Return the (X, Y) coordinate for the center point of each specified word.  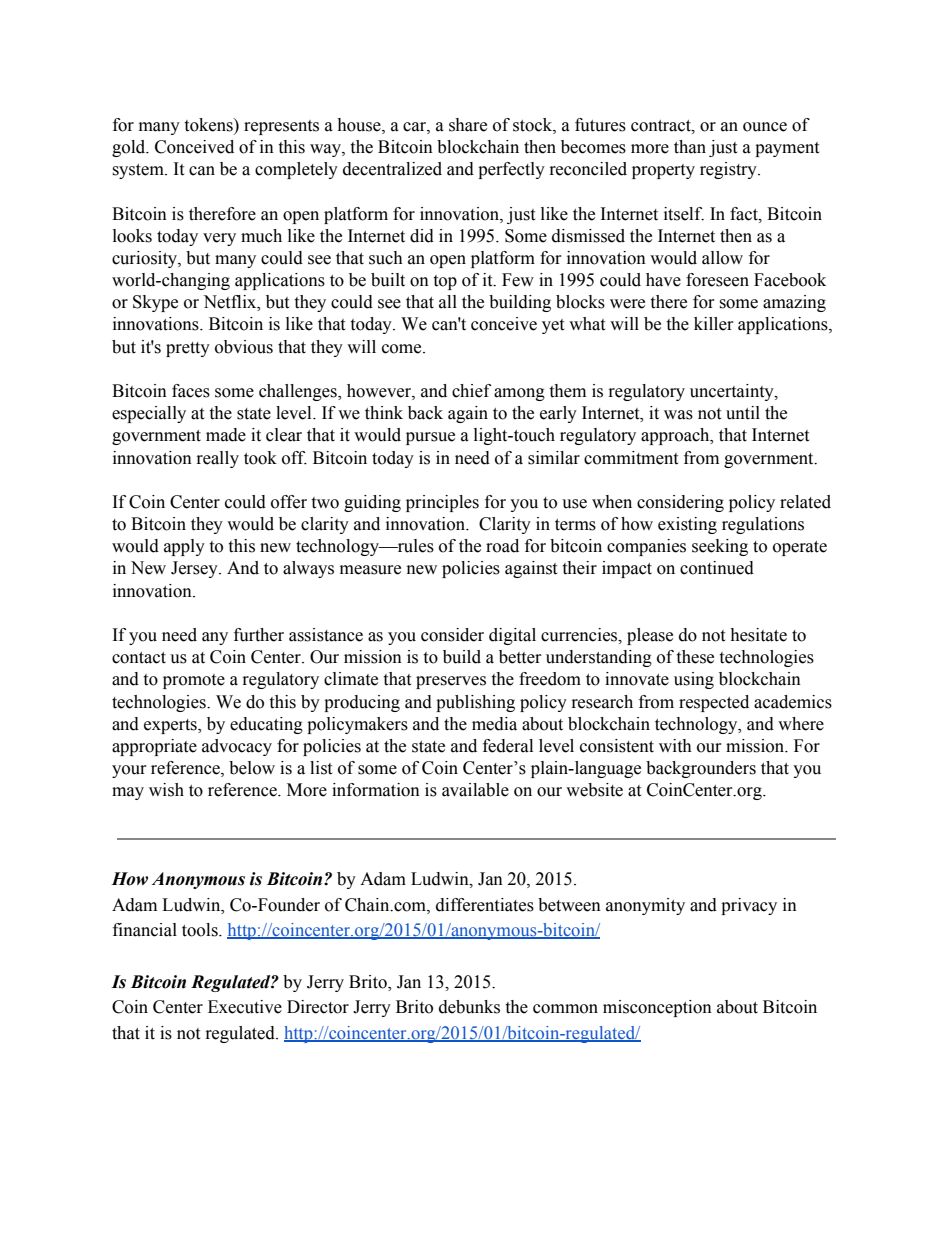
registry (729, 170)
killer (714, 324)
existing (687, 525)
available (475, 790)
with (675, 746)
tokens (209, 125)
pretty (188, 349)
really (218, 459)
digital (512, 636)
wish (166, 790)
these (695, 657)
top (445, 282)
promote (194, 681)
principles (442, 503)
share (468, 125)
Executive (245, 1007)
